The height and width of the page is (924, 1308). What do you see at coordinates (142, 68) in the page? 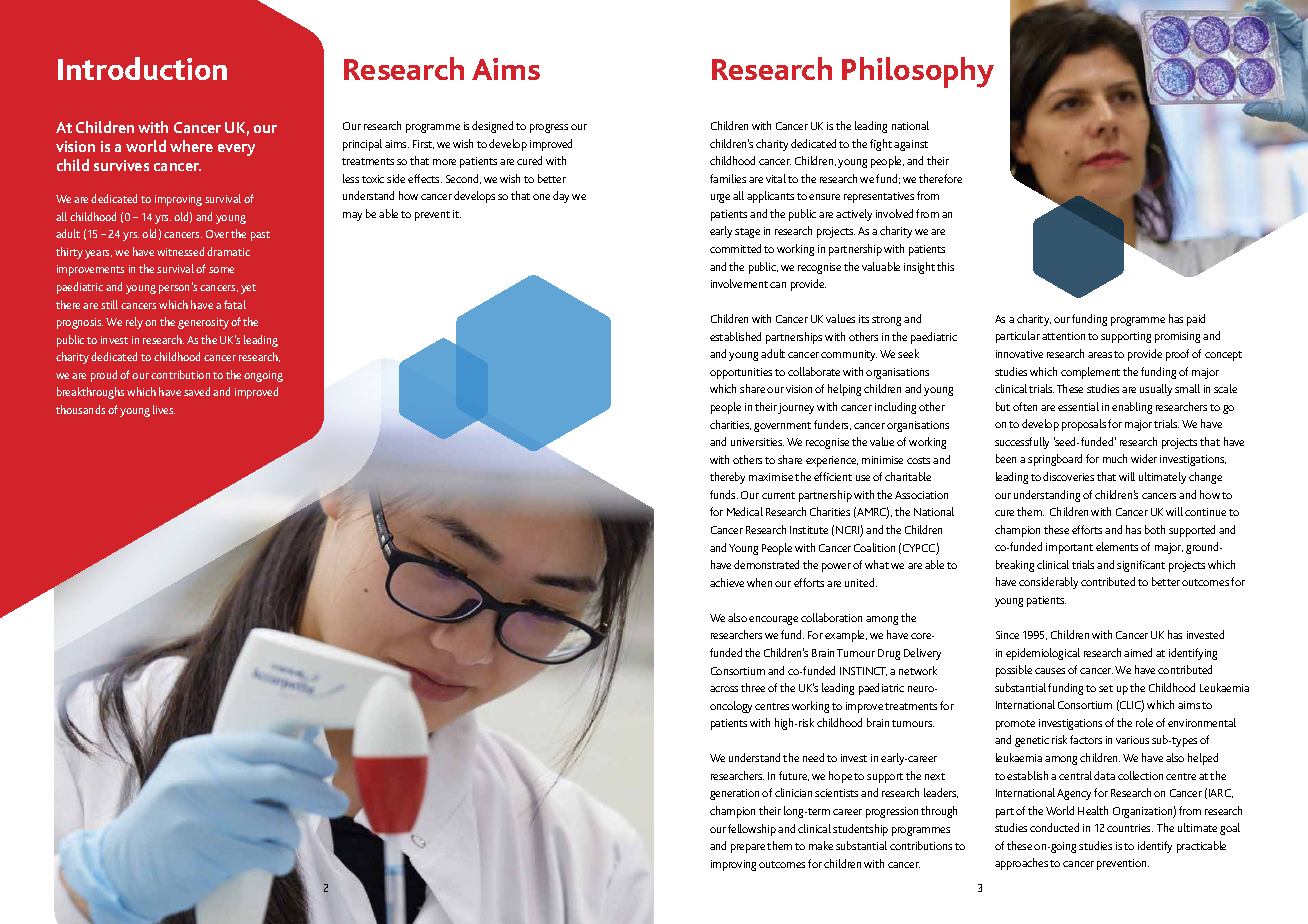
I see `Introduction` at bounding box center [142, 68].
